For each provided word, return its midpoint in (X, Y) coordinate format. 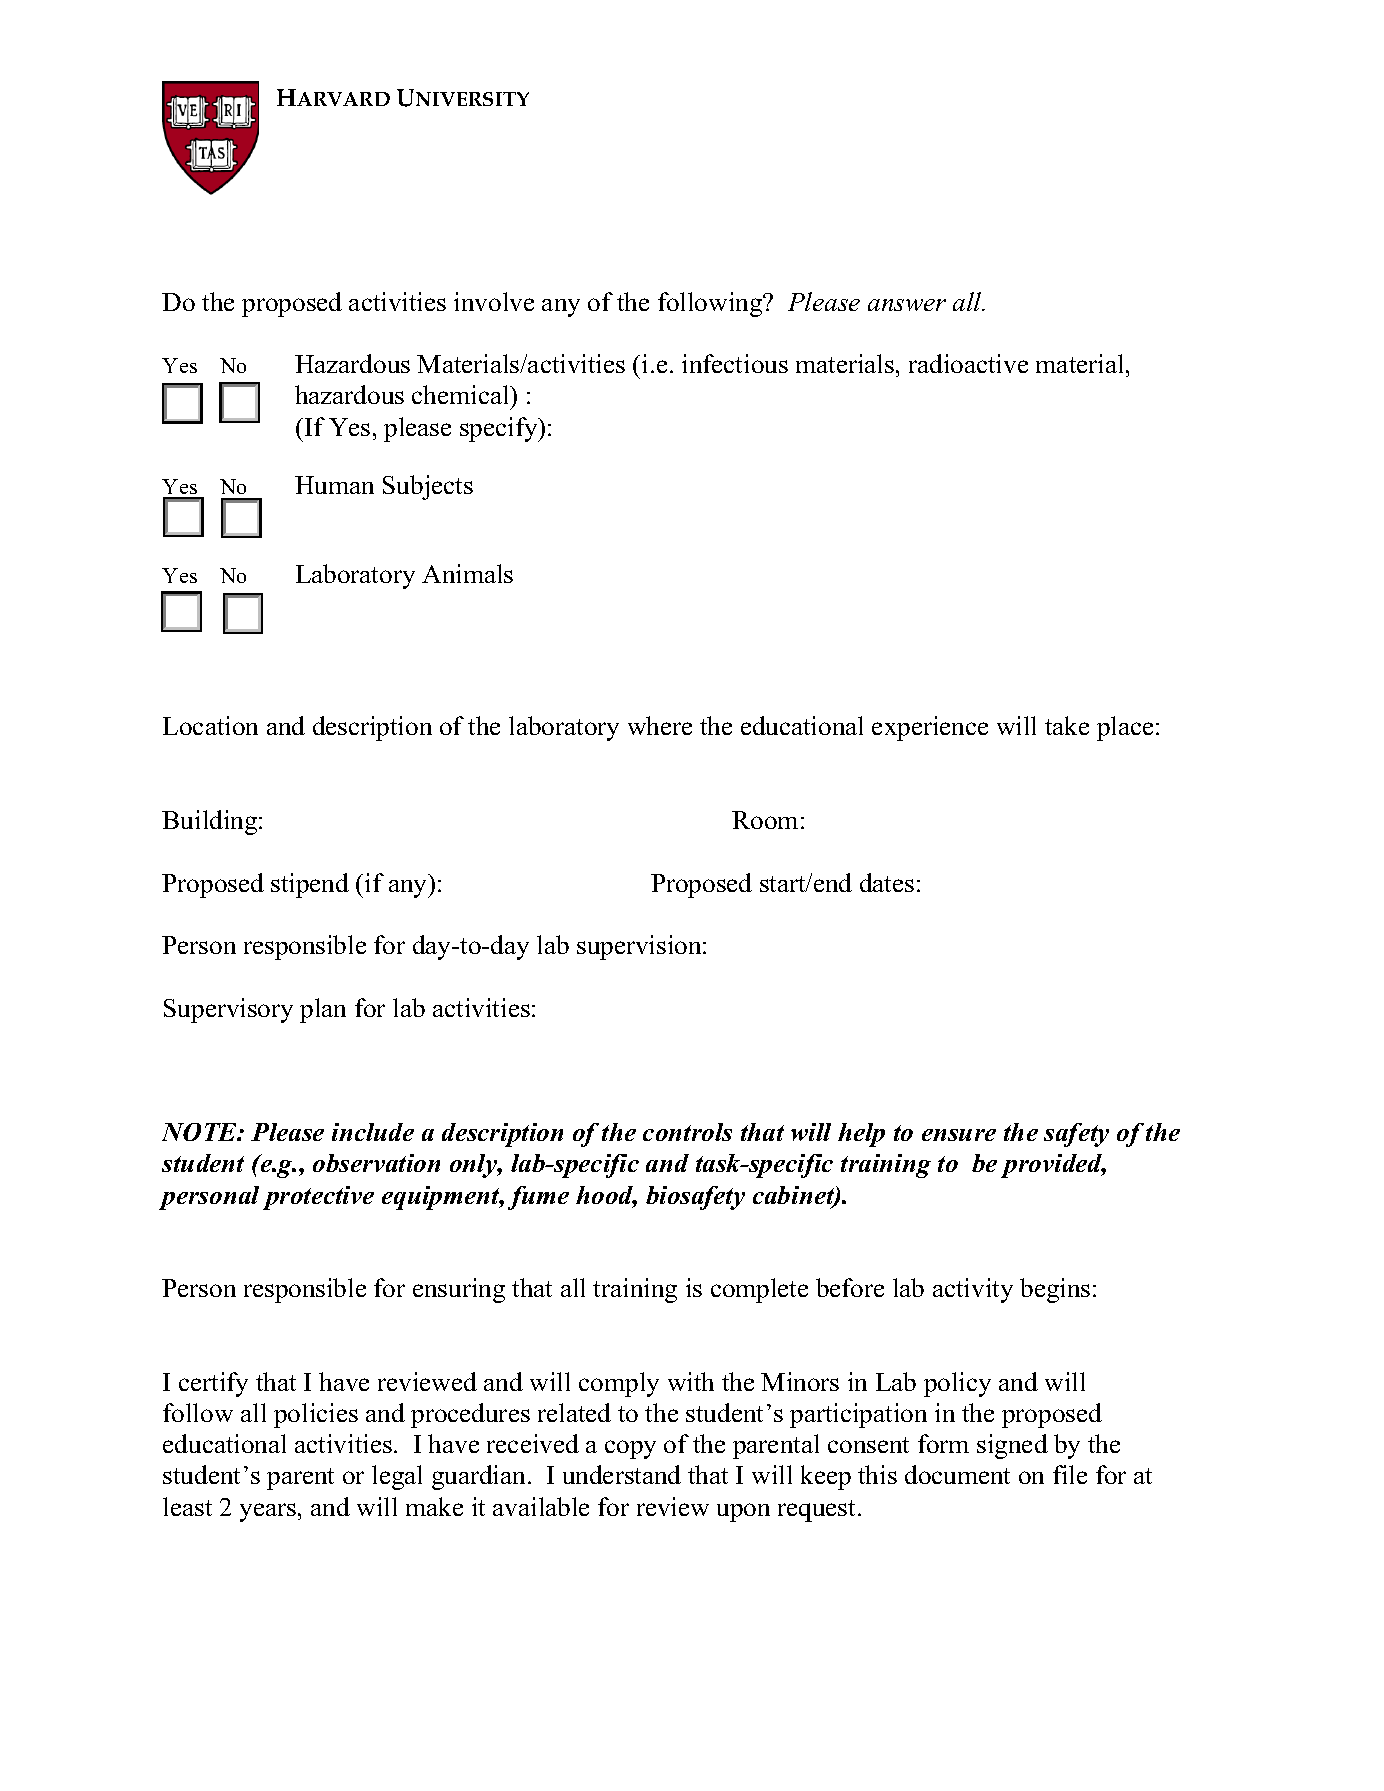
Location (210, 725)
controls (687, 1132)
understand (622, 1474)
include (373, 1132)
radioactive (968, 363)
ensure (959, 1135)
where (660, 725)
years (268, 1512)
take (1067, 725)
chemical (462, 394)
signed (1012, 1446)
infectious (735, 363)
